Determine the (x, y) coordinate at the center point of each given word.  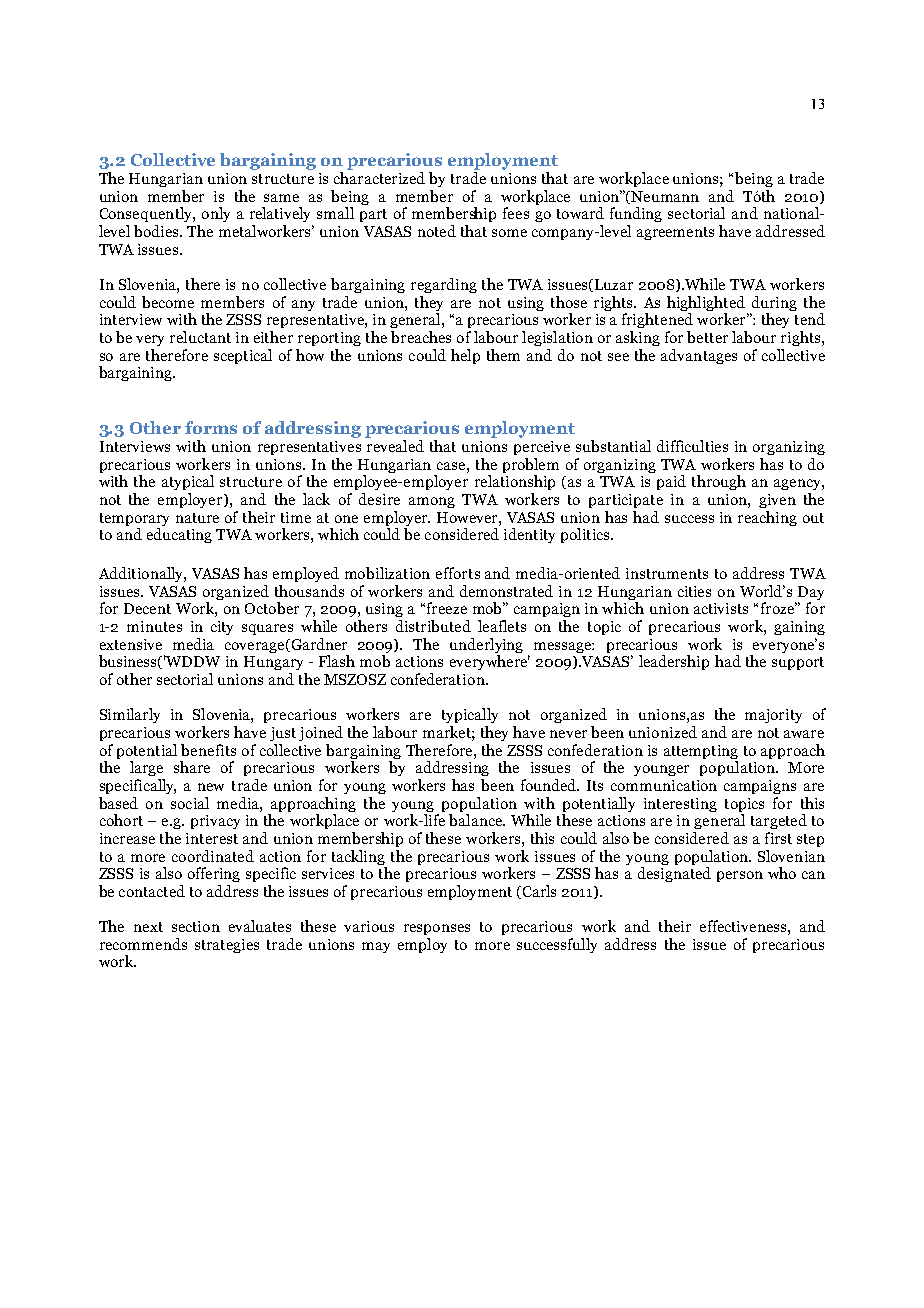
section (196, 926)
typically (470, 715)
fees (516, 213)
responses (437, 929)
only (216, 214)
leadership (674, 662)
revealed (395, 446)
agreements (675, 233)
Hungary (273, 663)
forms (211, 427)
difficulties (692, 446)
